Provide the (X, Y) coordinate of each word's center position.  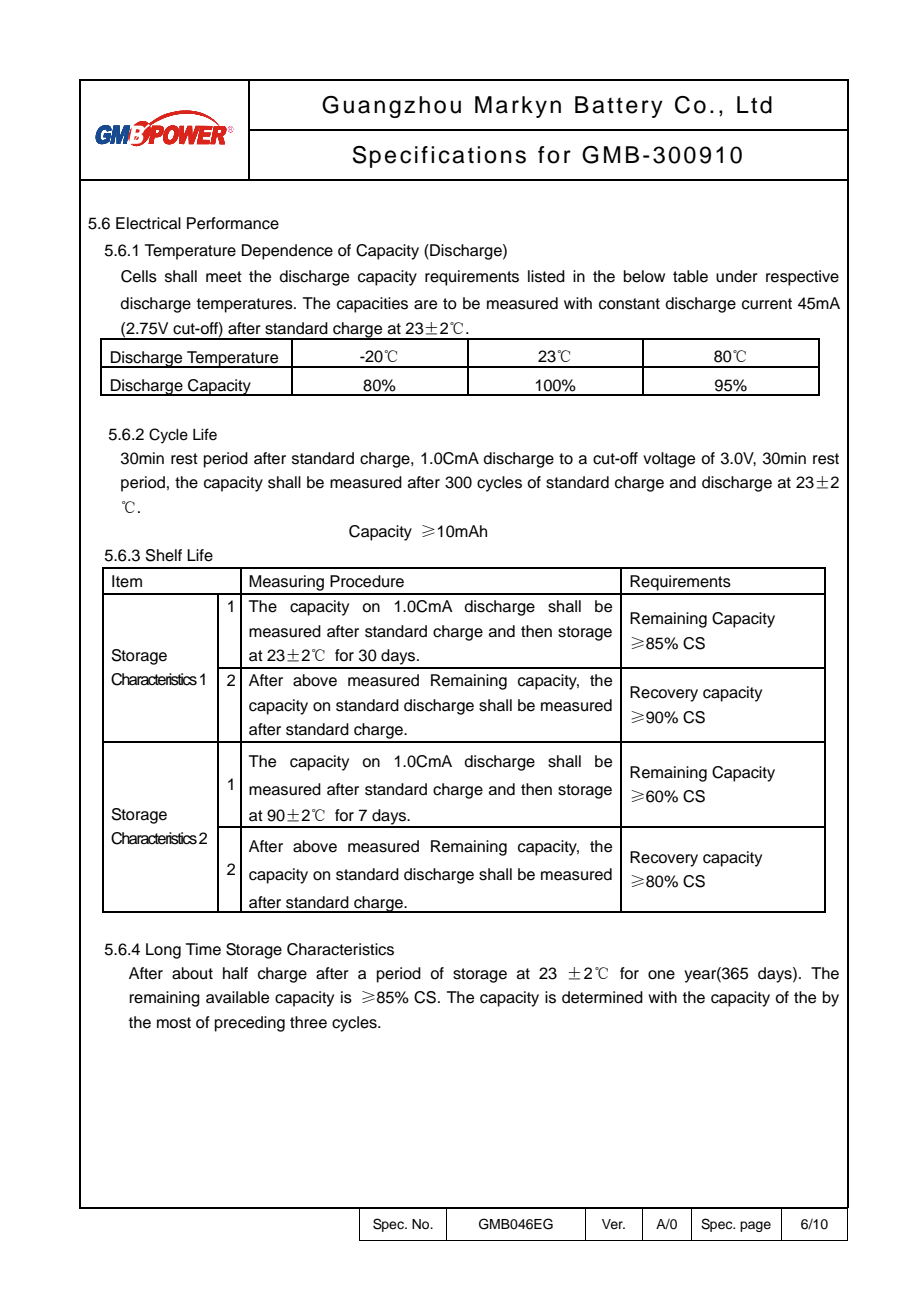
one (661, 975)
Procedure (367, 581)
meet (224, 277)
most (174, 1023)
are (425, 305)
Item (127, 581)
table (690, 276)
